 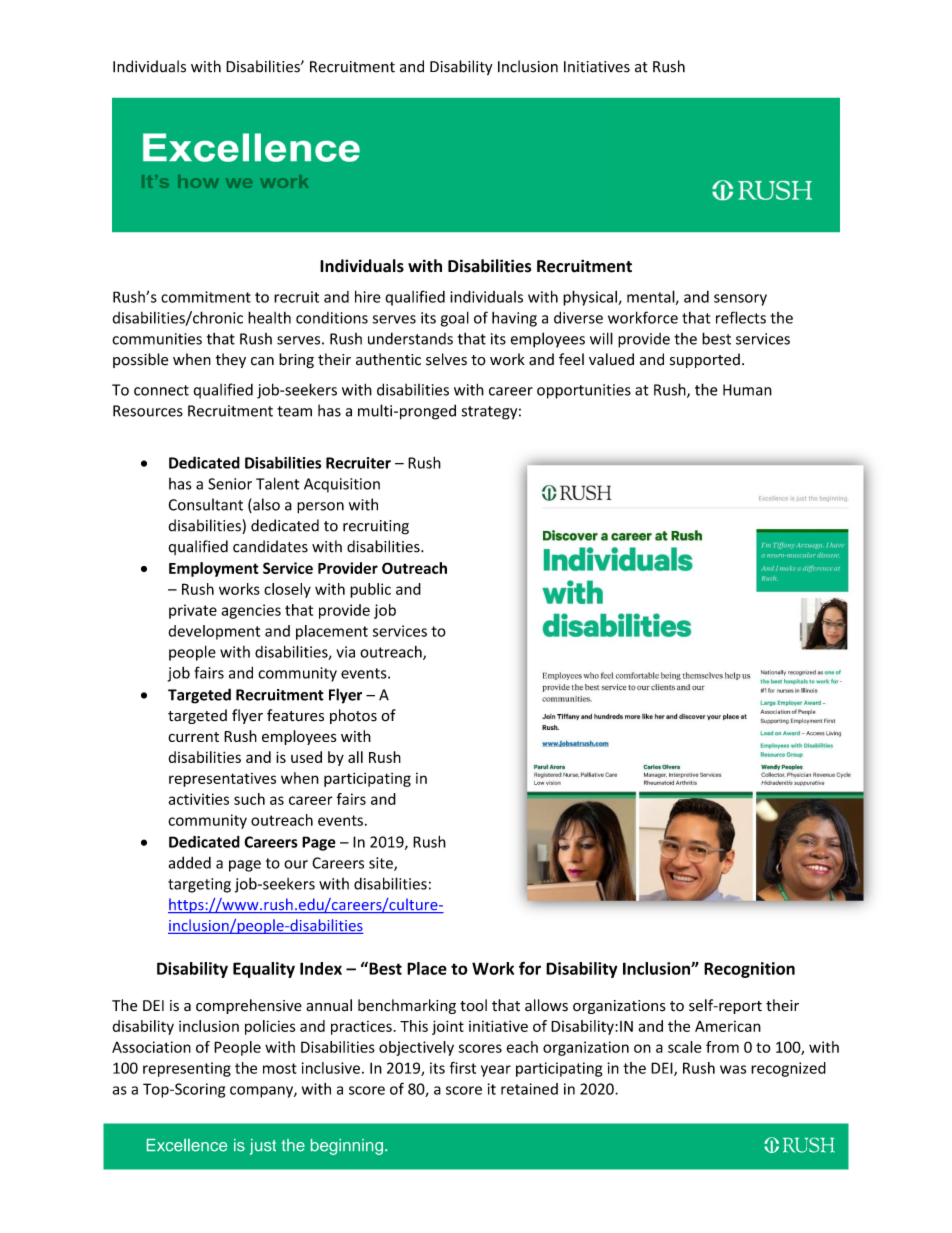 I want to click on Excellence, so click(x=187, y=1145).
